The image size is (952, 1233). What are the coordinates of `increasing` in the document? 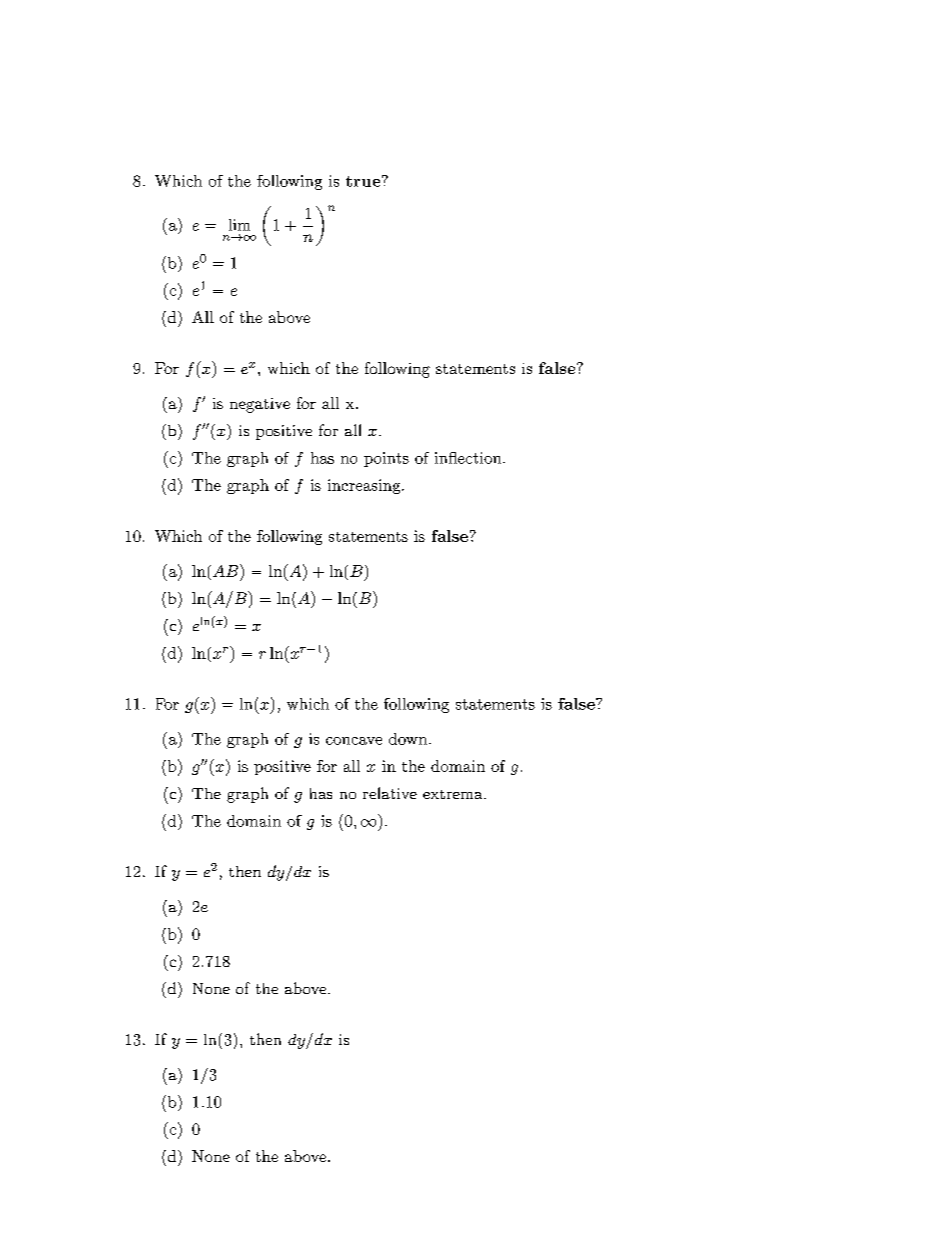 It's located at (365, 486).
